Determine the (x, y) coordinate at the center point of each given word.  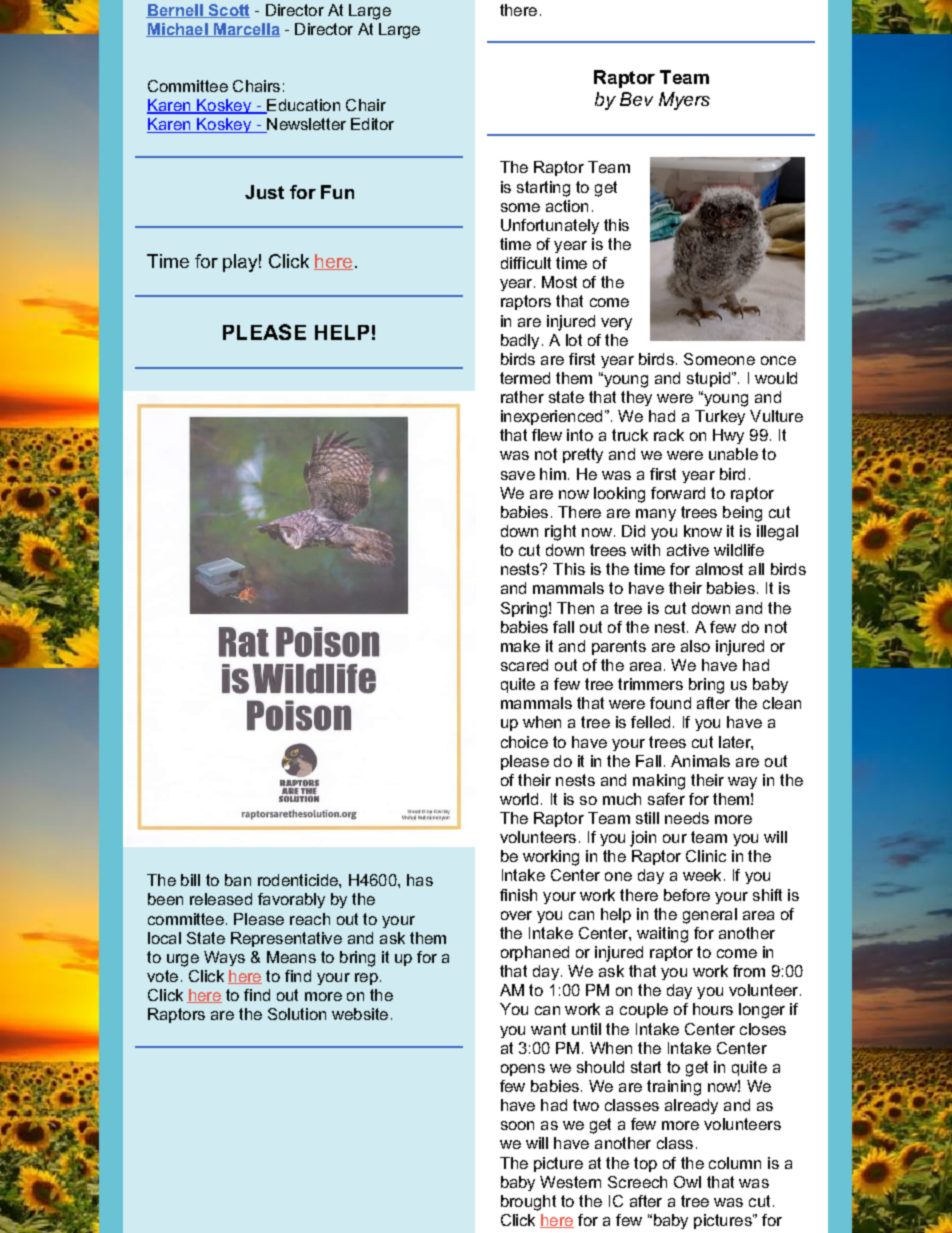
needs (687, 818)
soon (517, 1125)
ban (238, 880)
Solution (297, 1014)
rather (522, 397)
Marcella (246, 30)
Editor (372, 124)
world (519, 799)
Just (264, 192)
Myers (684, 101)
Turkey (720, 417)
